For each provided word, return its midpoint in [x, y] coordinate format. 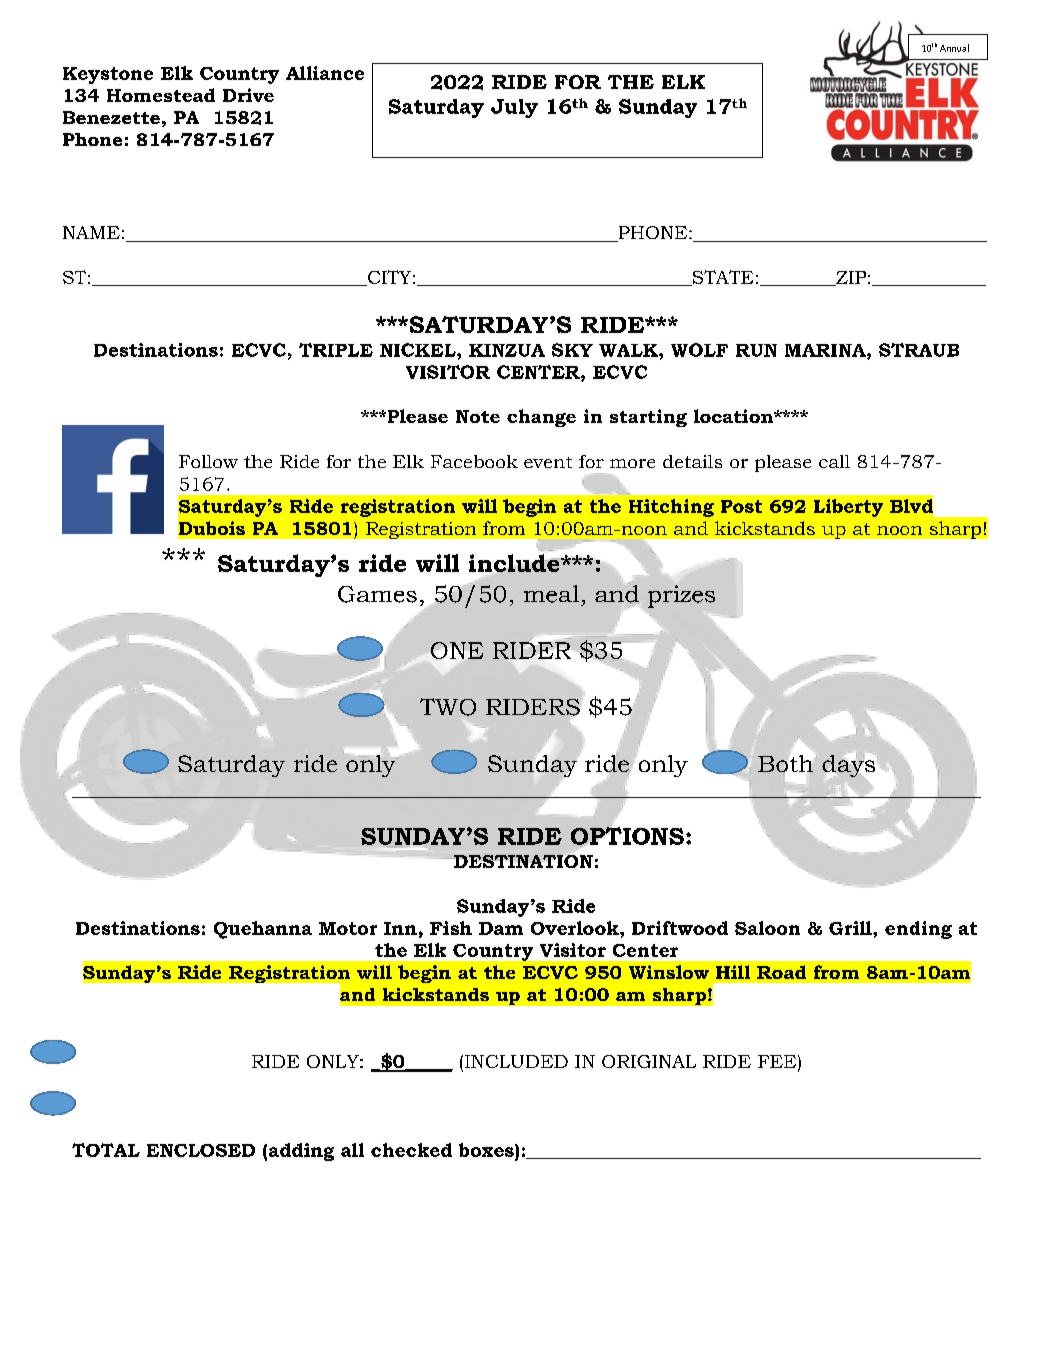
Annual [954, 48]
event [548, 462]
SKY [572, 350]
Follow [208, 461]
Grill [851, 928]
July [514, 108]
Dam [501, 928]
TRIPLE [336, 350]
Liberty [848, 508]
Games [377, 594]
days [848, 766]
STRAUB [919, 350]
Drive [248, 95]
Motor [348, 928]
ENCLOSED [201, 1150]
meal [551, 594]
